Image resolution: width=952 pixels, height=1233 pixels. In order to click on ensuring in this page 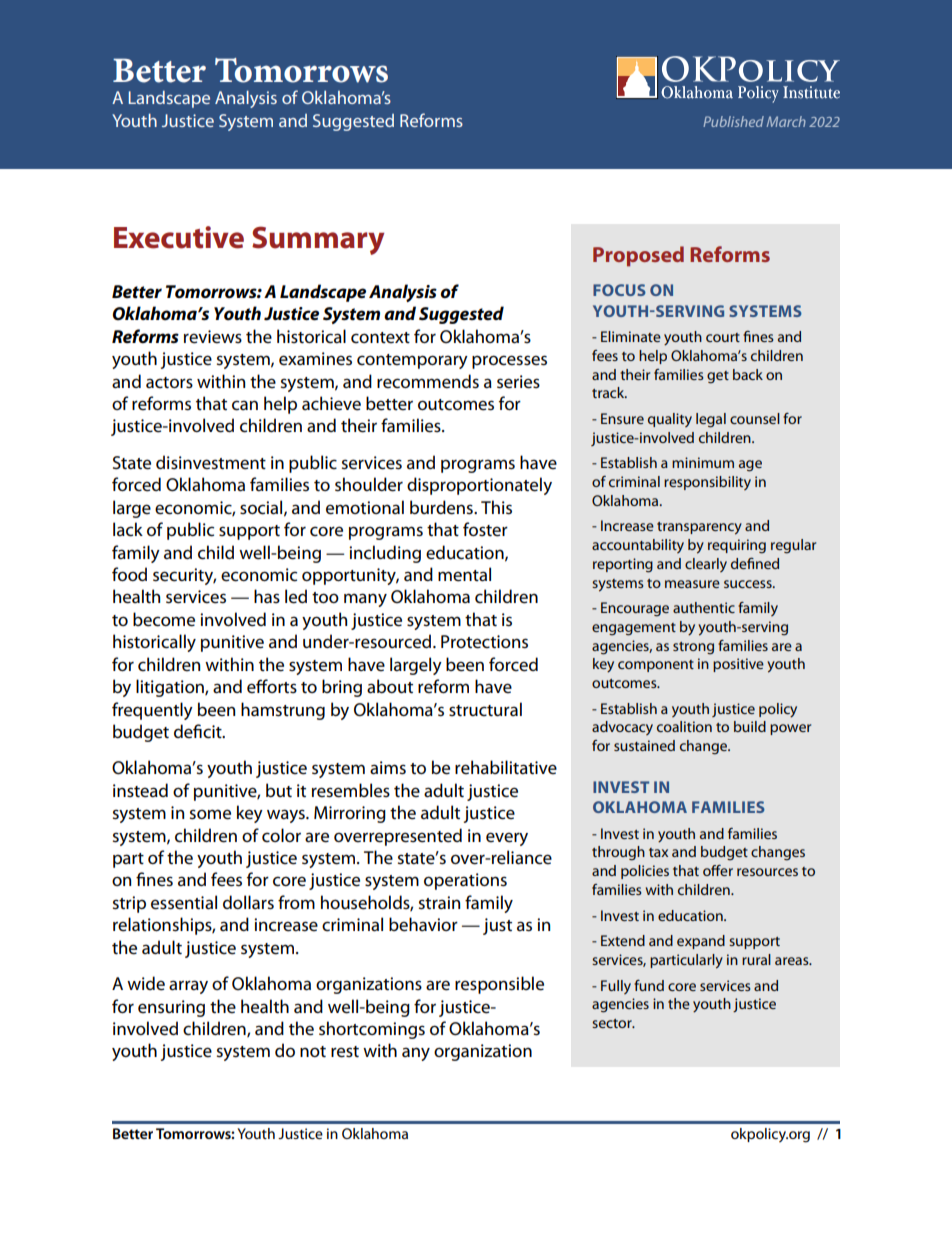, I will do `click(171, 1008)`.
